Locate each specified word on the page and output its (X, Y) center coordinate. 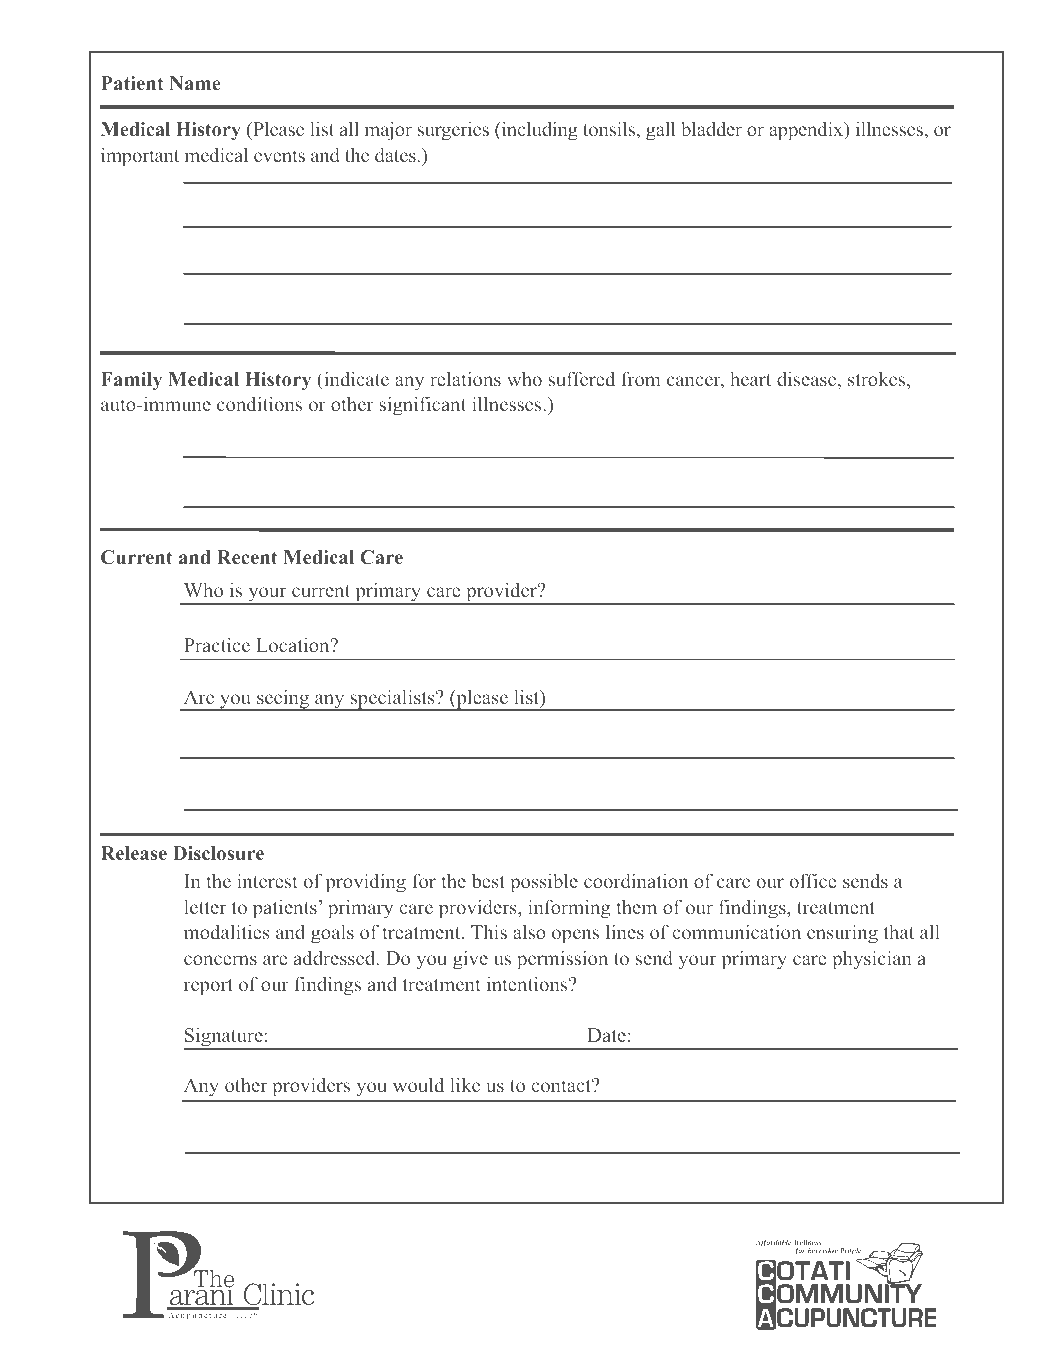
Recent (247, 557)
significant (422, 406)
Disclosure (218, 853)
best (488, 880)
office (813, 880)
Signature (224, 1038)
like (465, 1084)
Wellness (807, 1242)
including (538, 131)
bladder (711, 128)
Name (195, 83)
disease (808, 380)
